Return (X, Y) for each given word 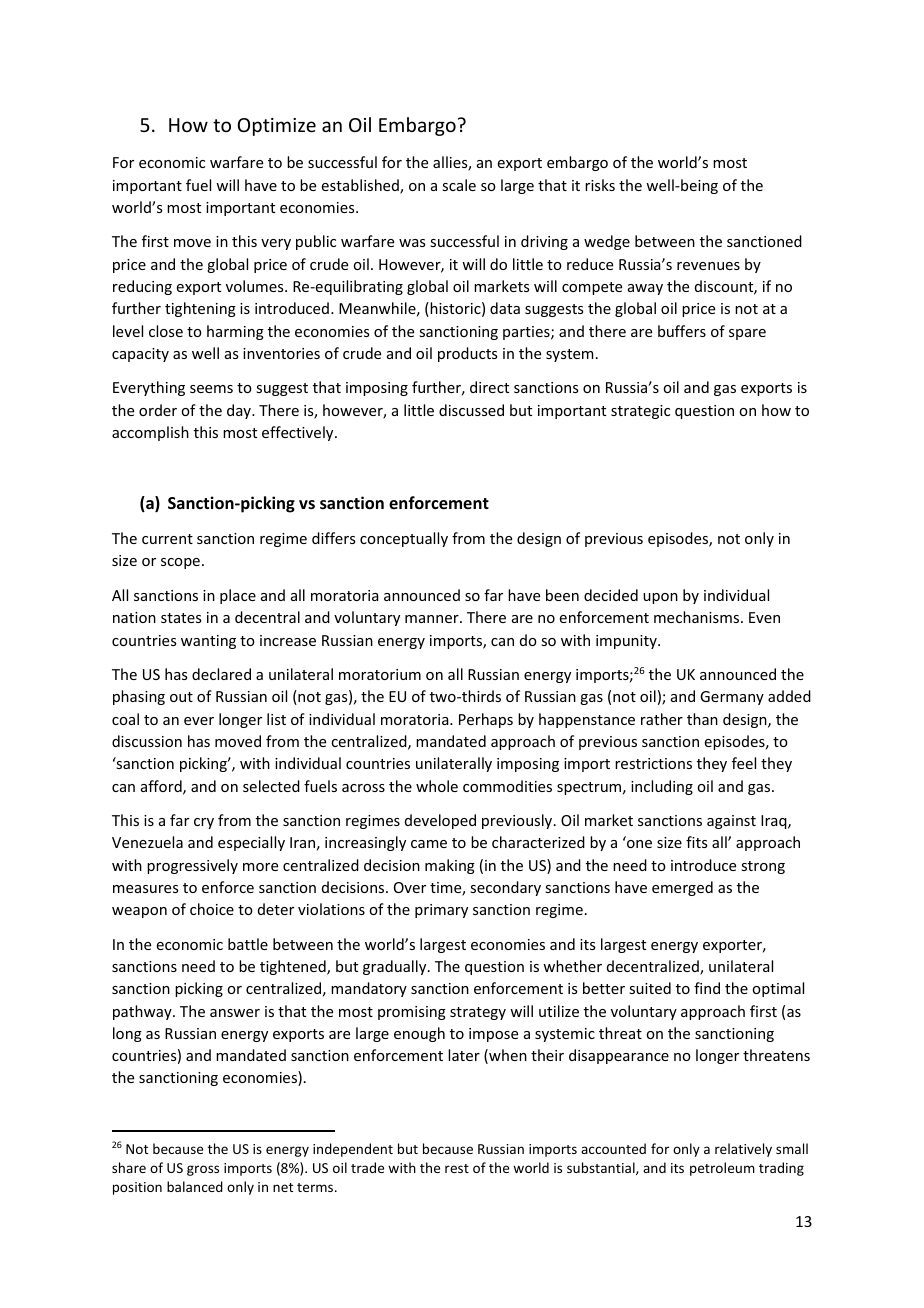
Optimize (277, 127)
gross (203, 1170)
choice (212, 909)
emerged (682, 888)
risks (600, 185)
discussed (471, 410)
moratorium (380, 674)
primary (441, 911)
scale (459, 185)
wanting (208, 642)
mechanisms (696, 617)
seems (211, 389)
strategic (640, 412)
